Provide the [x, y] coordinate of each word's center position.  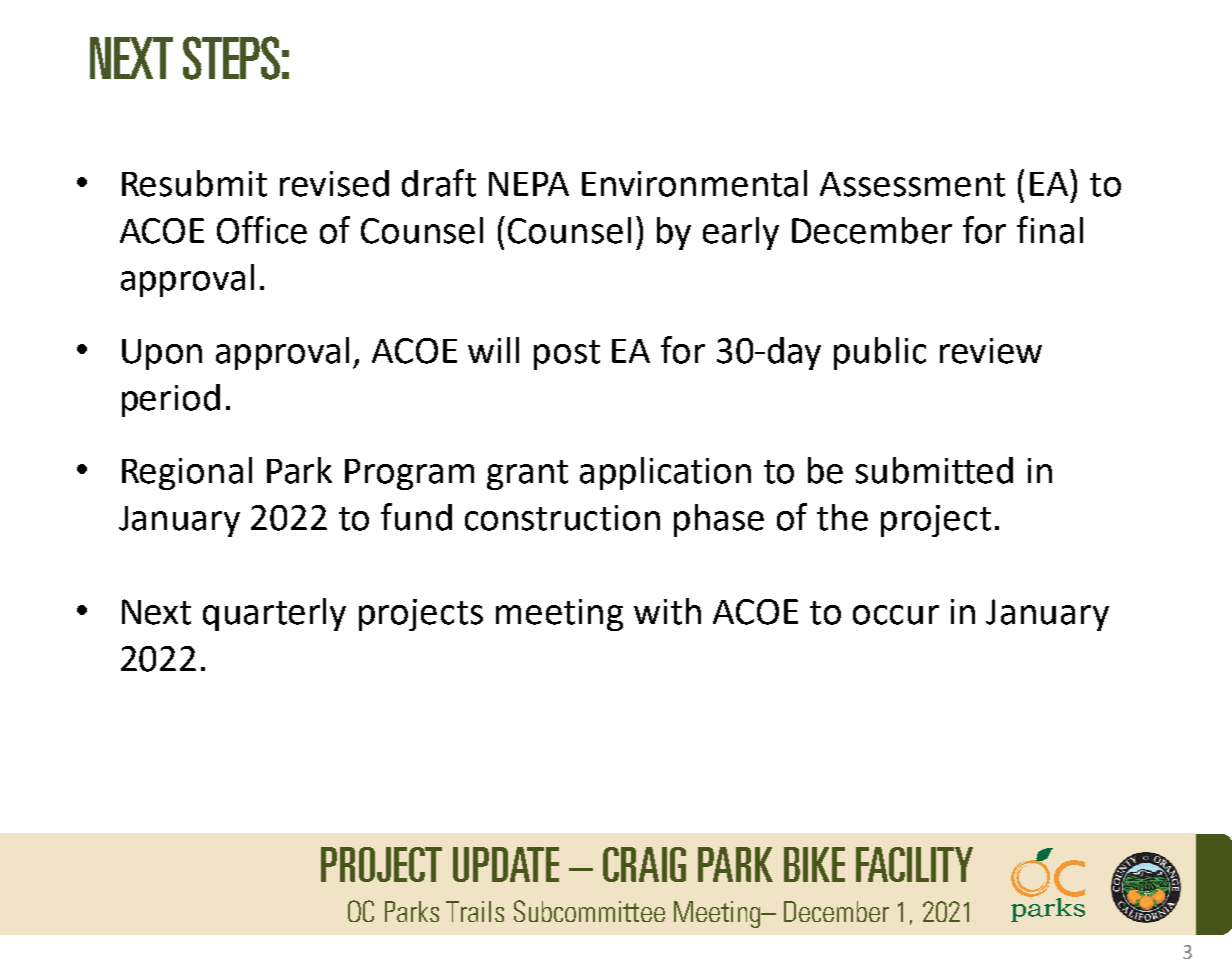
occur [896, 615]
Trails [475, 911]
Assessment [912, 184]
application [665, 473]
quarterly [274, 614]
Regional [187, 473]
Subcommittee [589, 911]
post [567, 355]
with [667, 611]
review [991, 351]
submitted [934, 470]
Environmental [694, 183]
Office [262, 230]
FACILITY [914, 864]
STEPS [231, 58]
